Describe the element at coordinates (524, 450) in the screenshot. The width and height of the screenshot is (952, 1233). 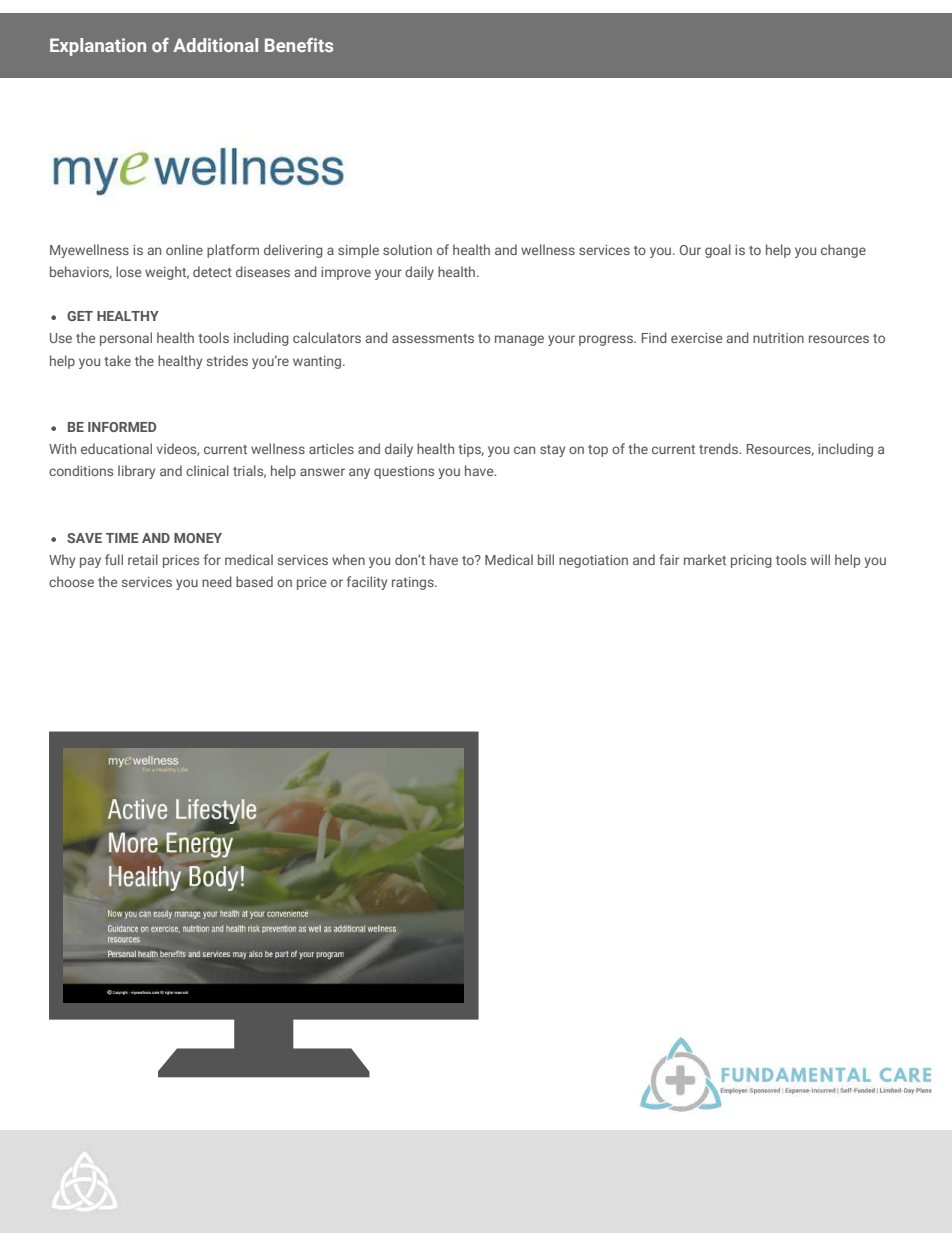
I see `can` at that location.
